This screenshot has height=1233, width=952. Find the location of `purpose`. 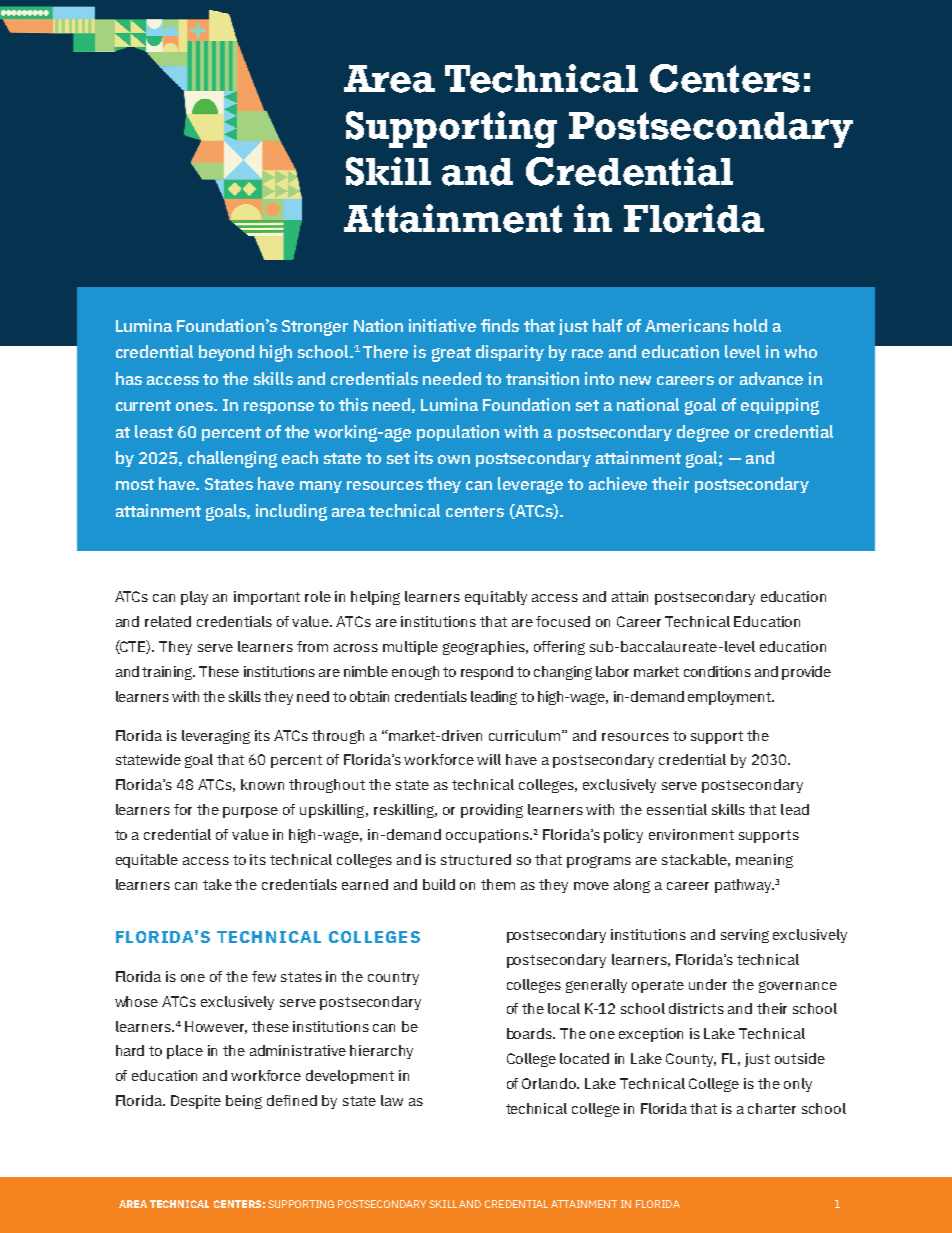

purpose is located at coordinates (250, 812).
